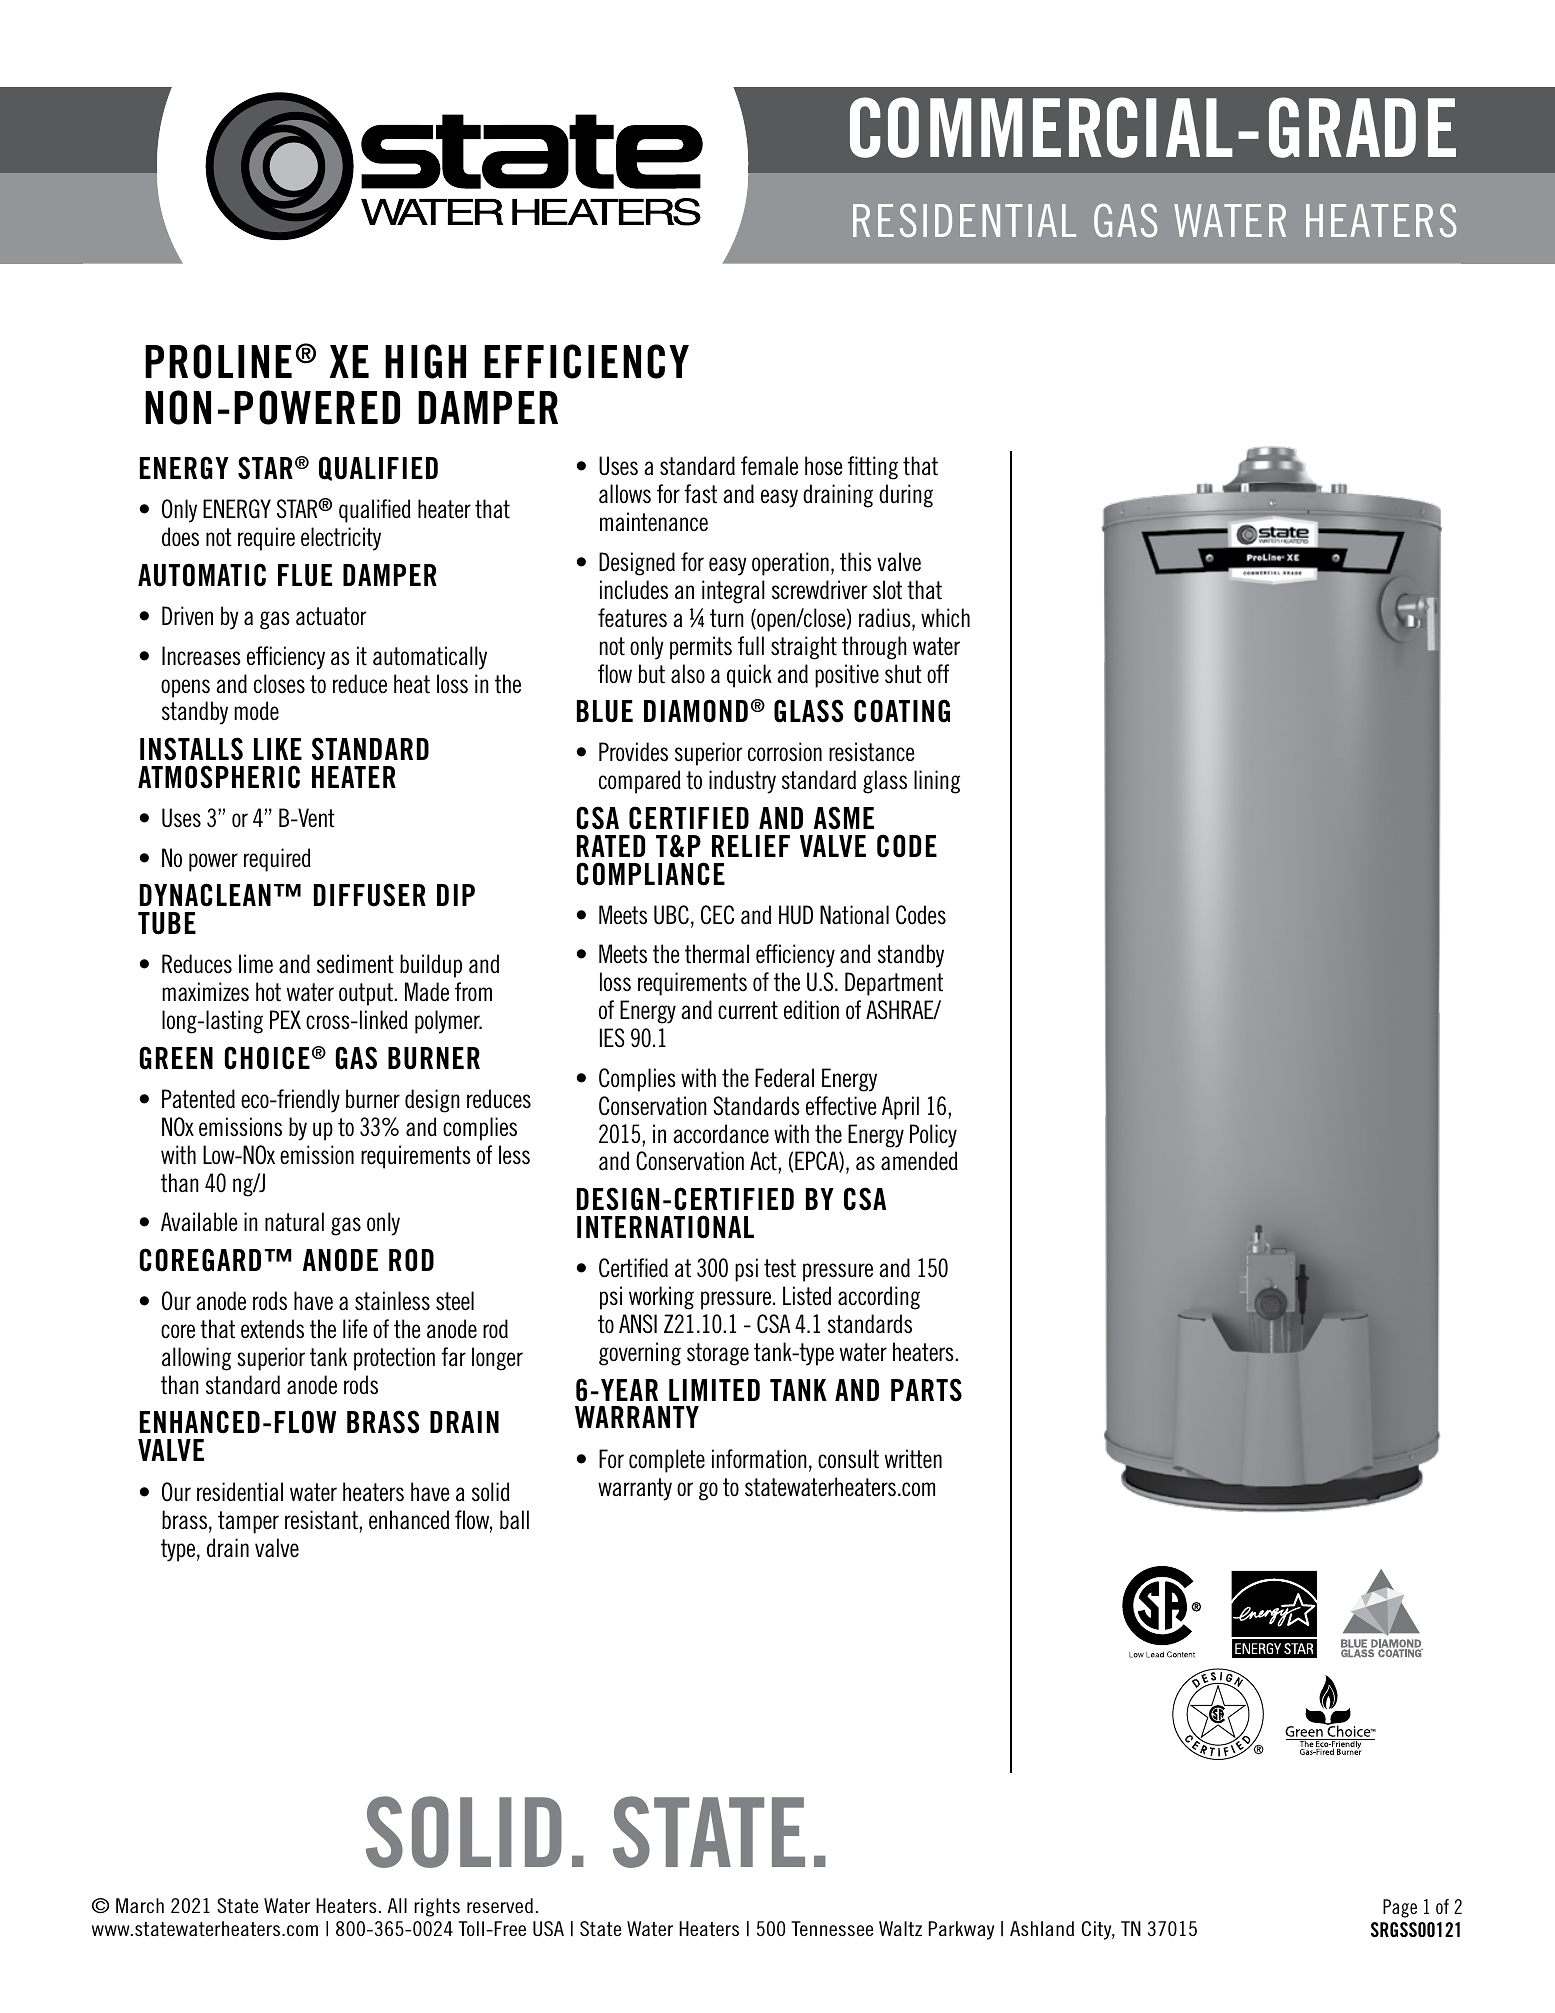 This document has width=1555, height=2013. I want to click on lining, so click(937, 782).
